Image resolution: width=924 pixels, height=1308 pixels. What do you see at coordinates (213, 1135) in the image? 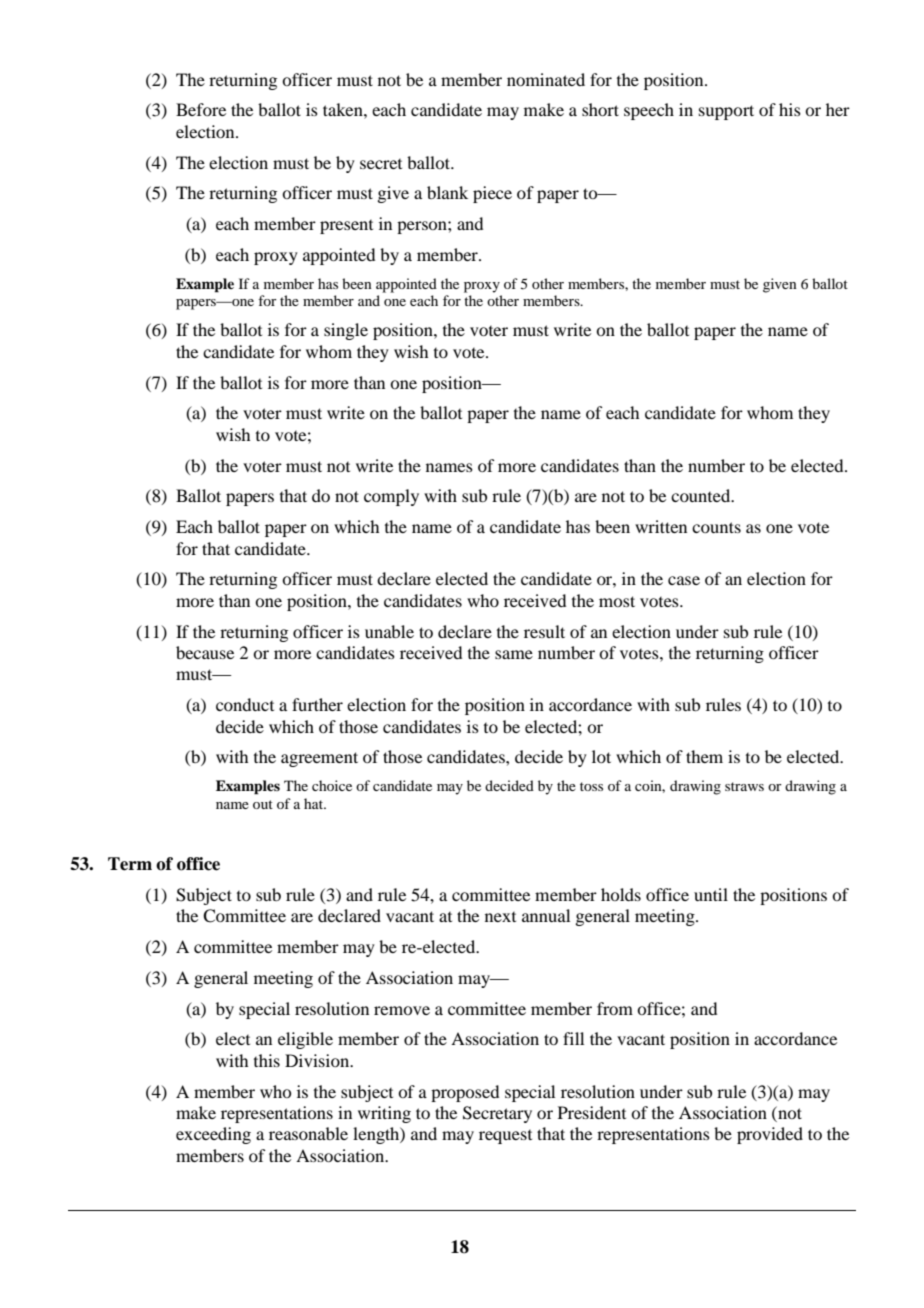
I see `exceeding` at bounding box center [213, 1135].
